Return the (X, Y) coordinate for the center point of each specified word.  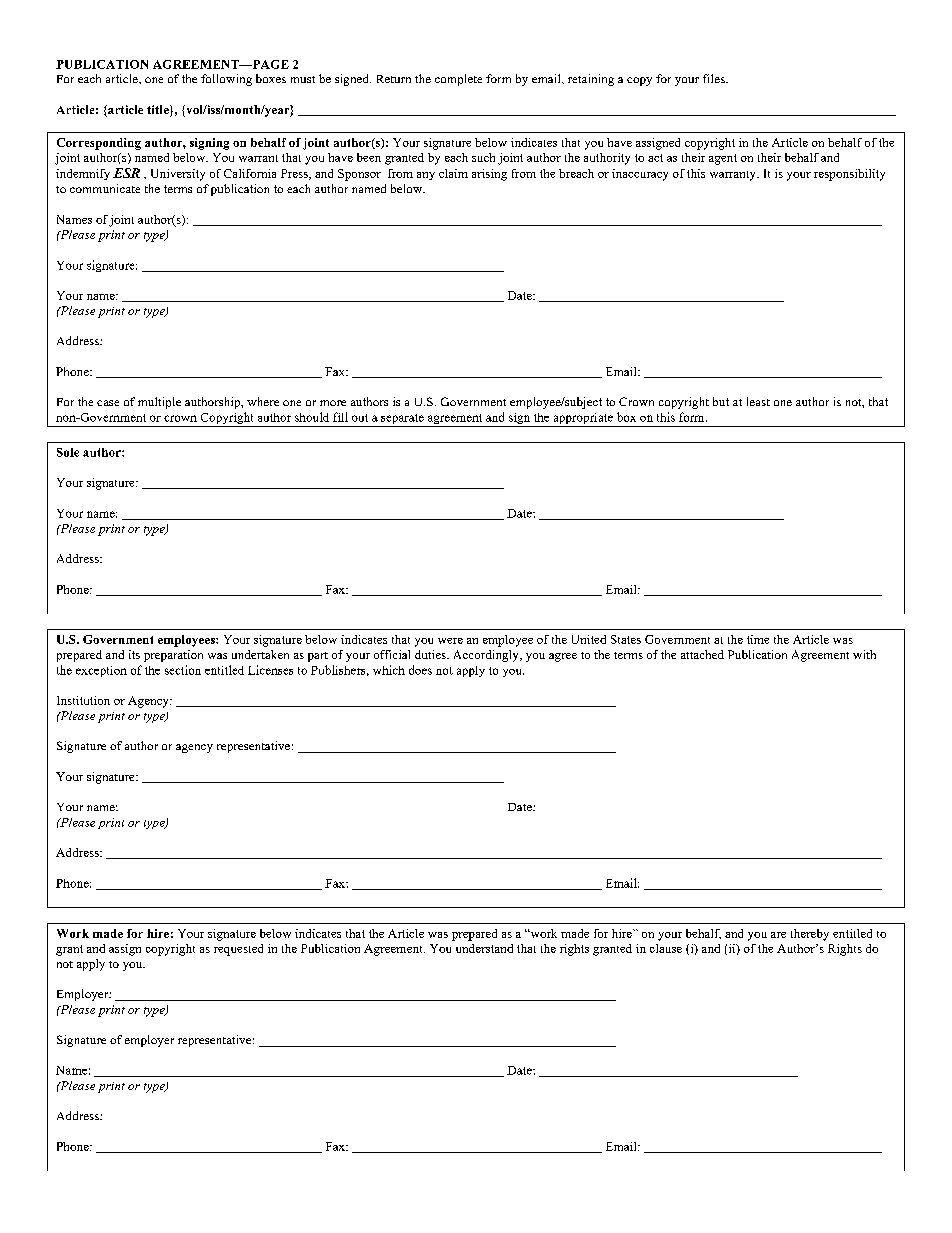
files (715, 78)
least (758, 401)
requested (238, 950)
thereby (810, 935)
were (450, 641)
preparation (173, 656)
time (758, 639)
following (226, 80)
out (360, 418)
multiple (159, 403)
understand (484, 948)
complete (458, 80)
